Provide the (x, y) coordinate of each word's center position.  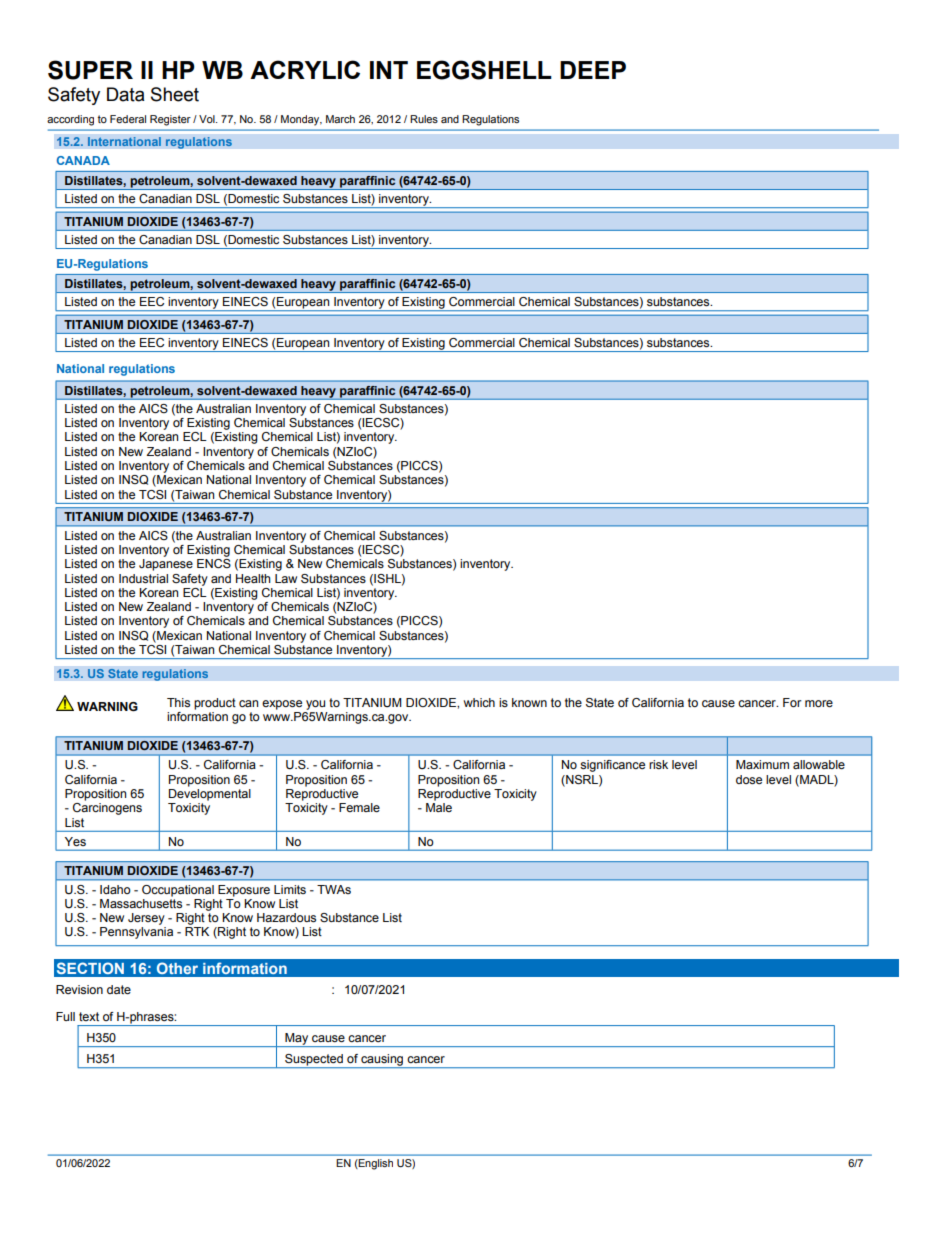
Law (286, 578)
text (89, 1016)
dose (749, 779)
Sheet (175, 94)
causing (382, 1061)
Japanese (166, 565)
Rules (424, 119)
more (819, 703)
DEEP (593, 70)
